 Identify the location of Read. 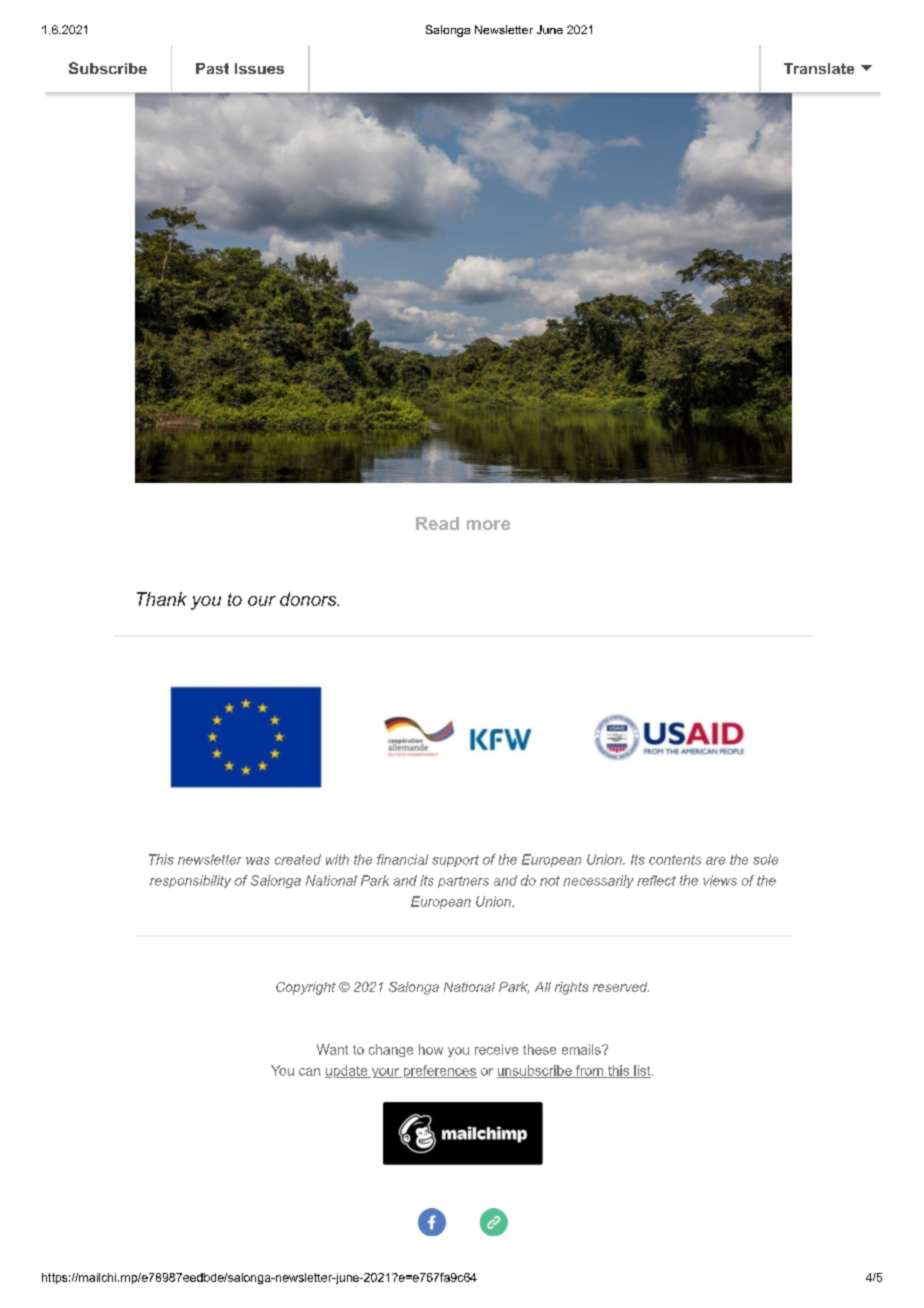
(437, 523).
